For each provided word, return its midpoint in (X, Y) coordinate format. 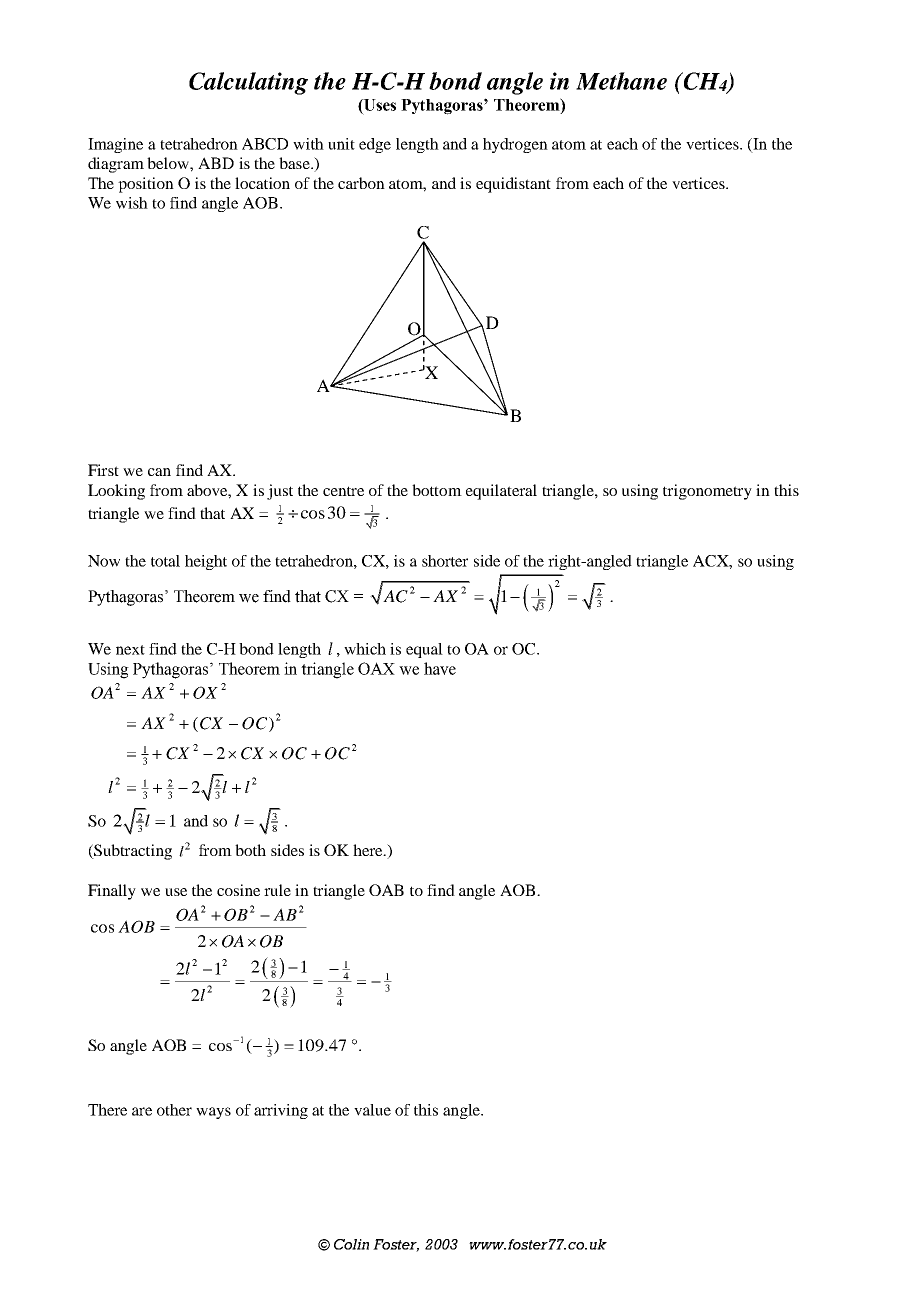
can (159, 472)
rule (277, 890)
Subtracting (132, 852)
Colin (351, 1244)
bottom (437, 490)
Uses (379, 105)
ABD (216, 163)
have (440, 668)
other (174, 1110)
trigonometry (707, 492)
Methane (621, 81)
